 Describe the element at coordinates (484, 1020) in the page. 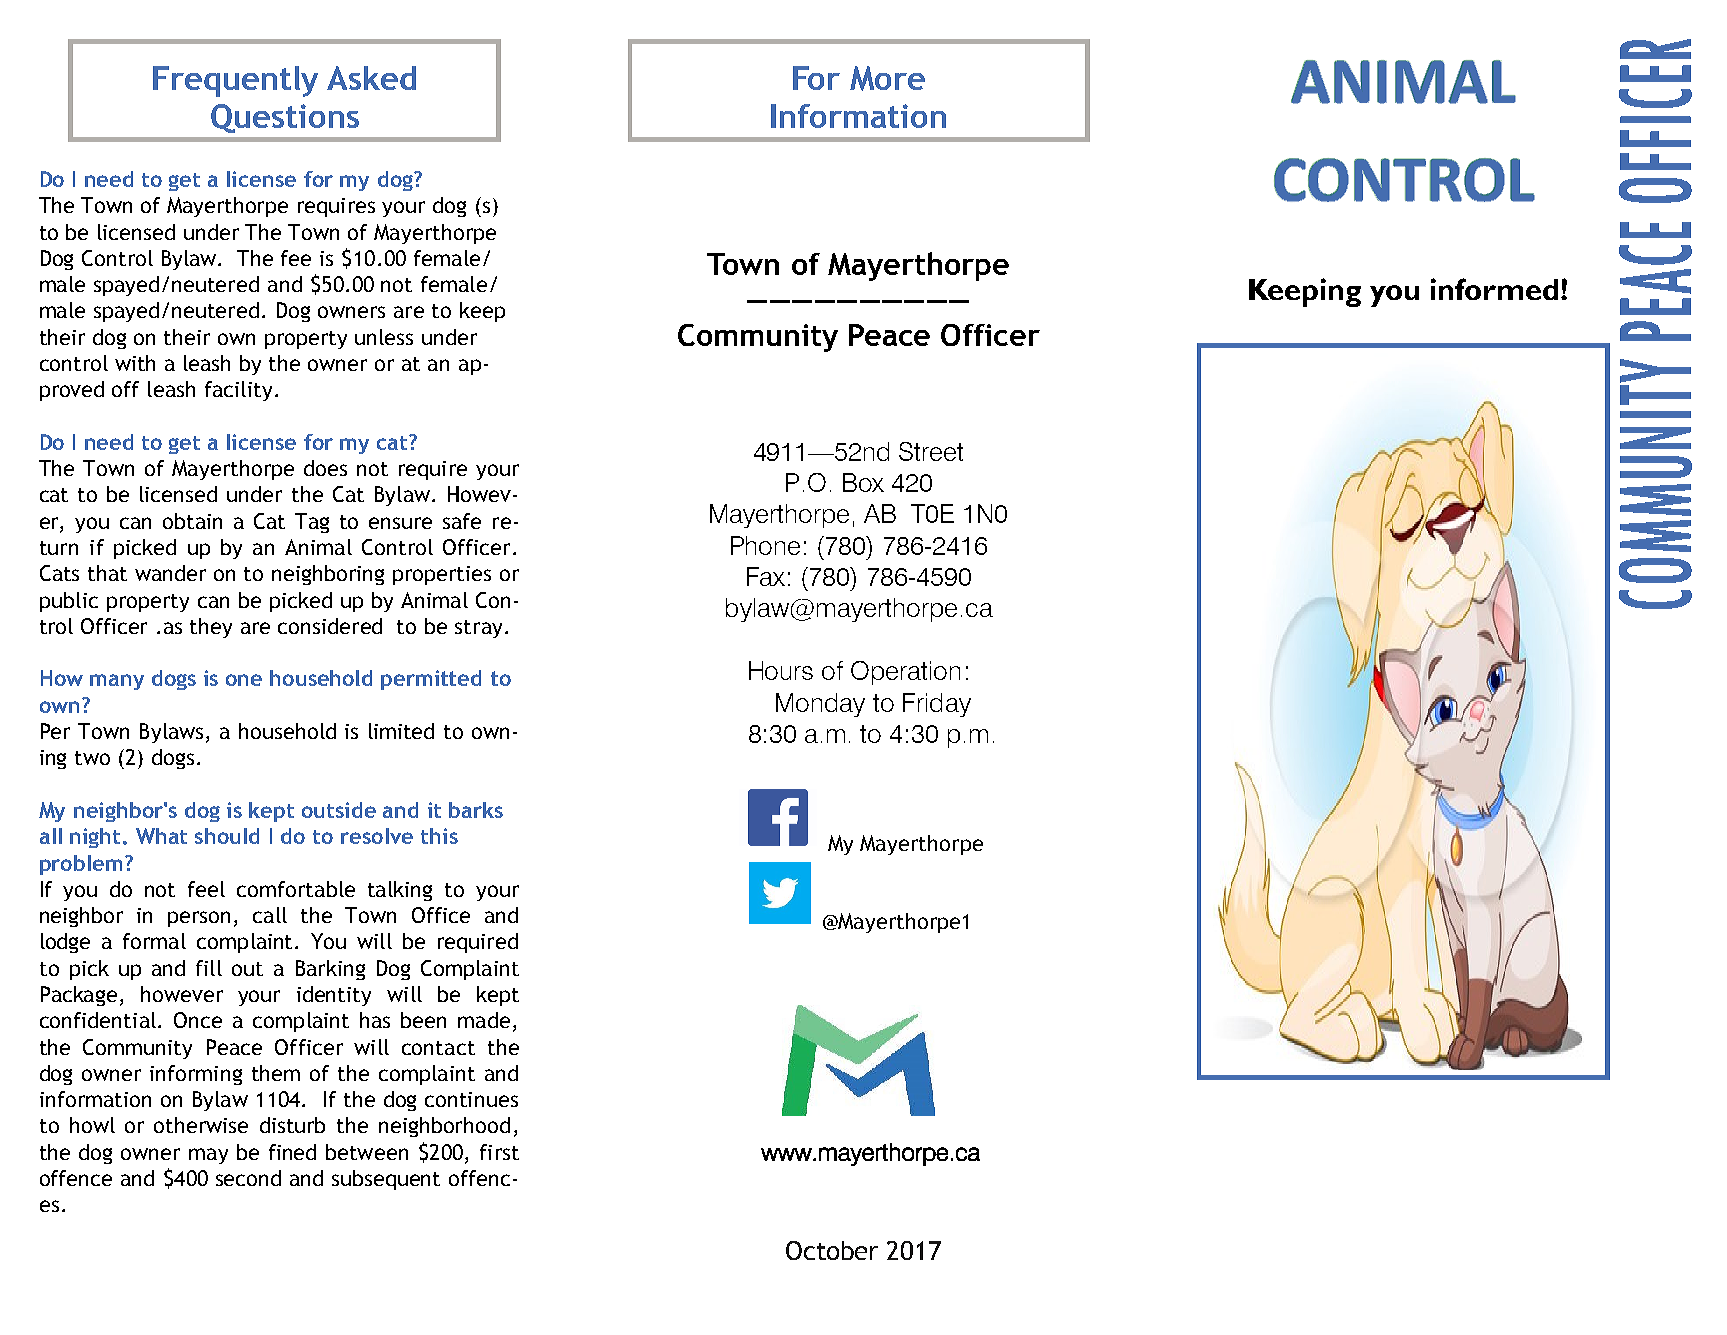

I see `made` at that location.
